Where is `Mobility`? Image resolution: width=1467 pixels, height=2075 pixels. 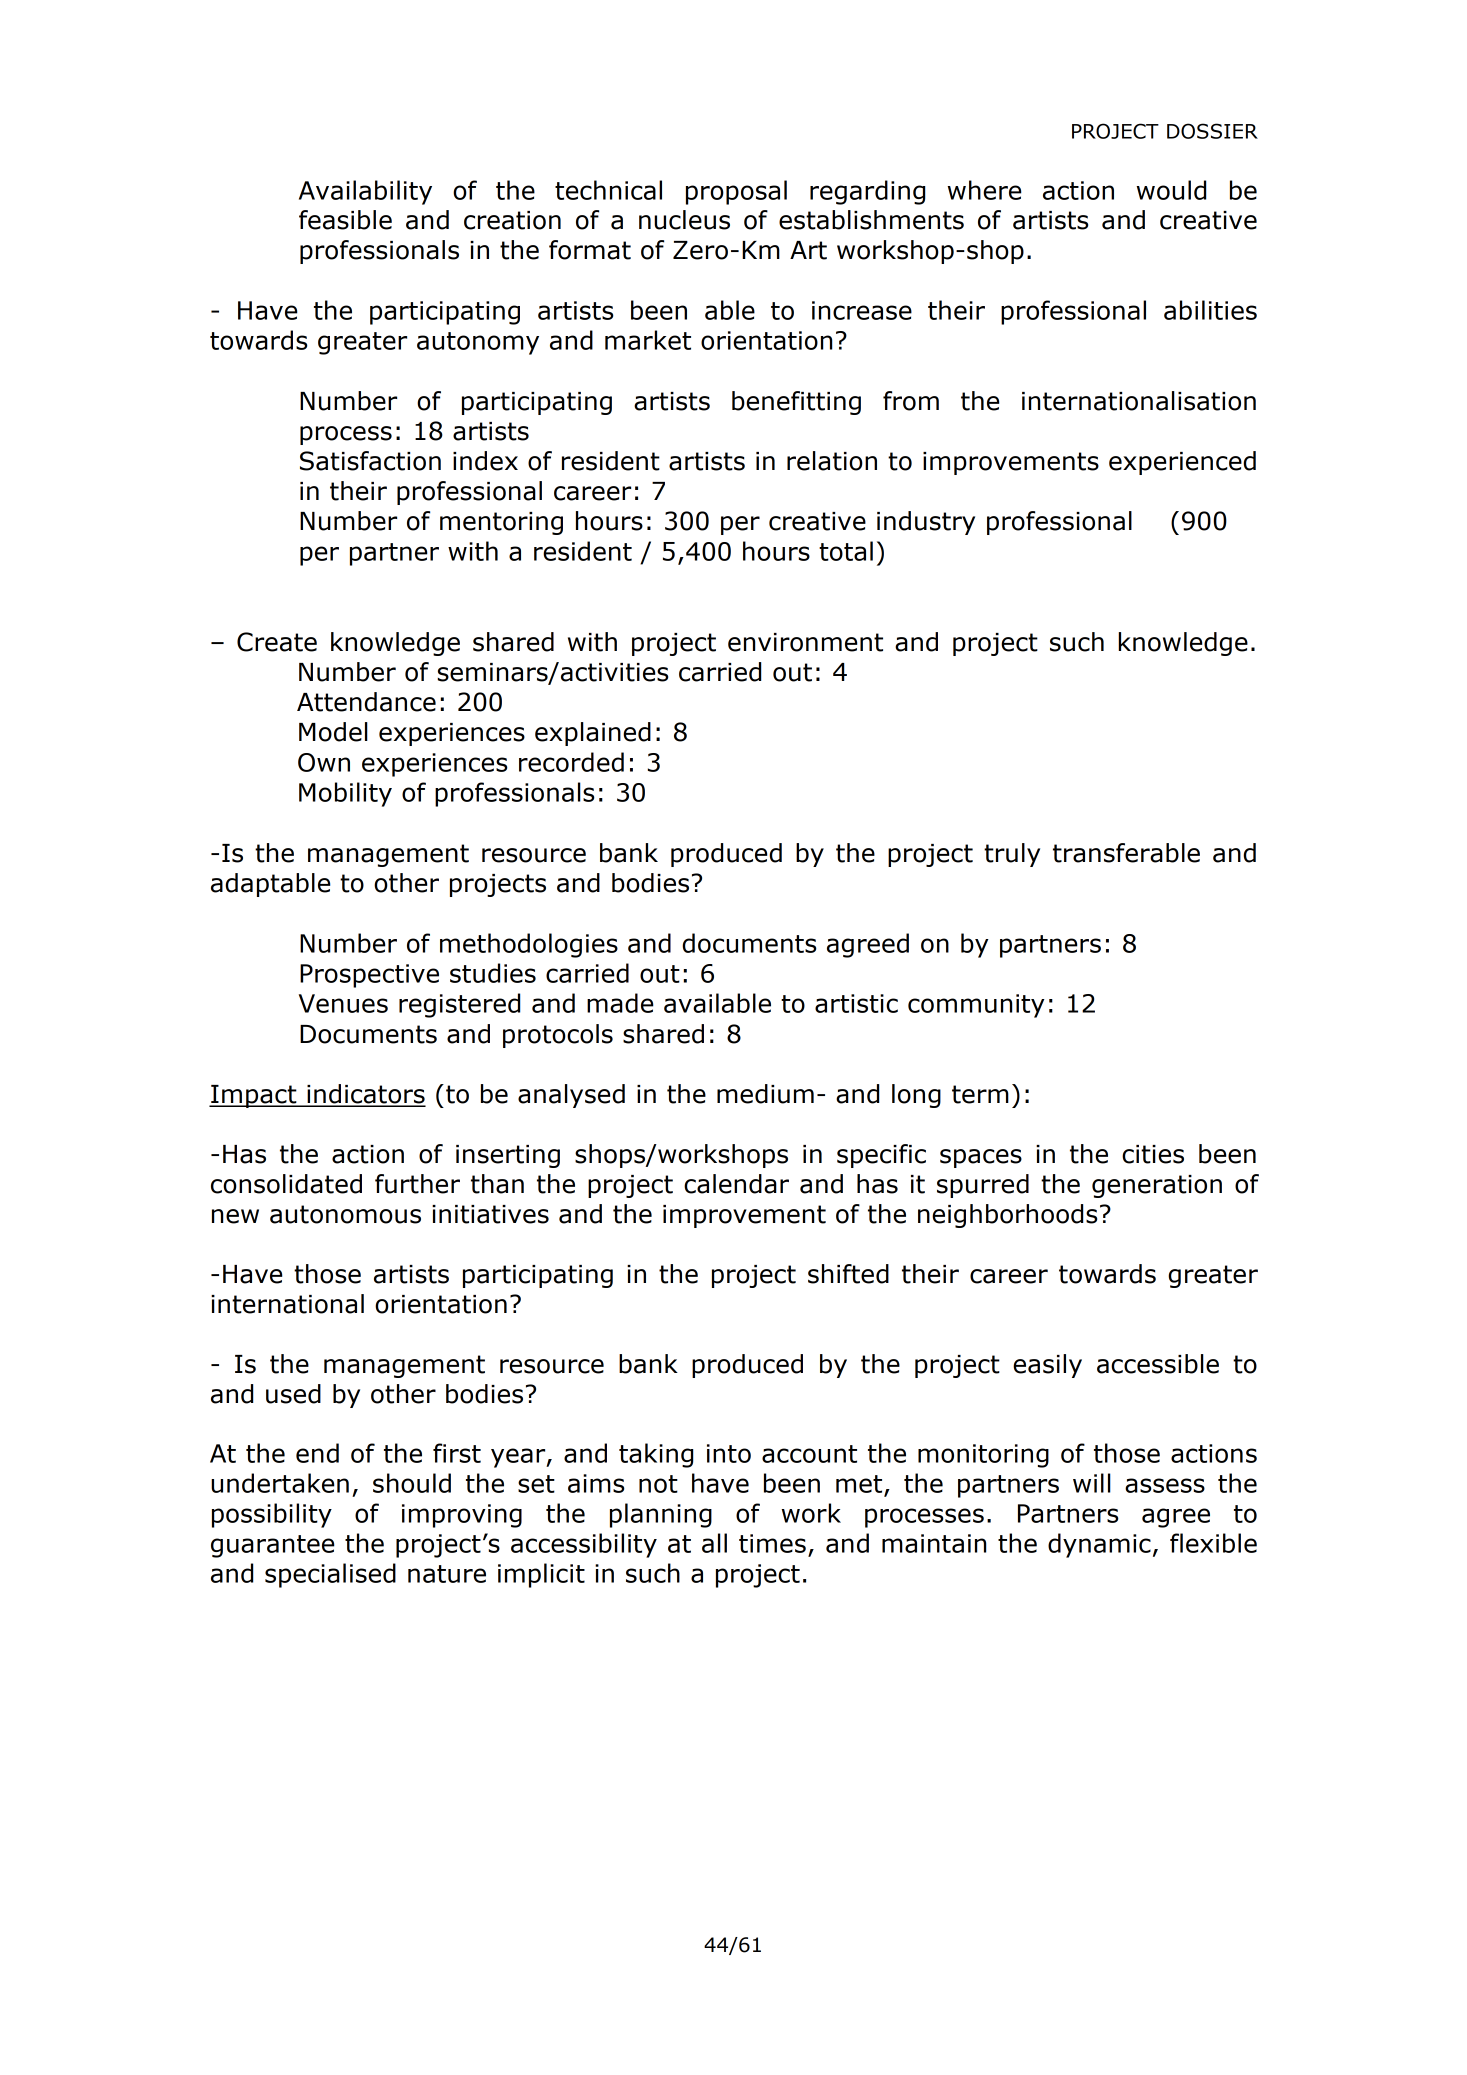
Mobility is located at coordinates (345, 794).
